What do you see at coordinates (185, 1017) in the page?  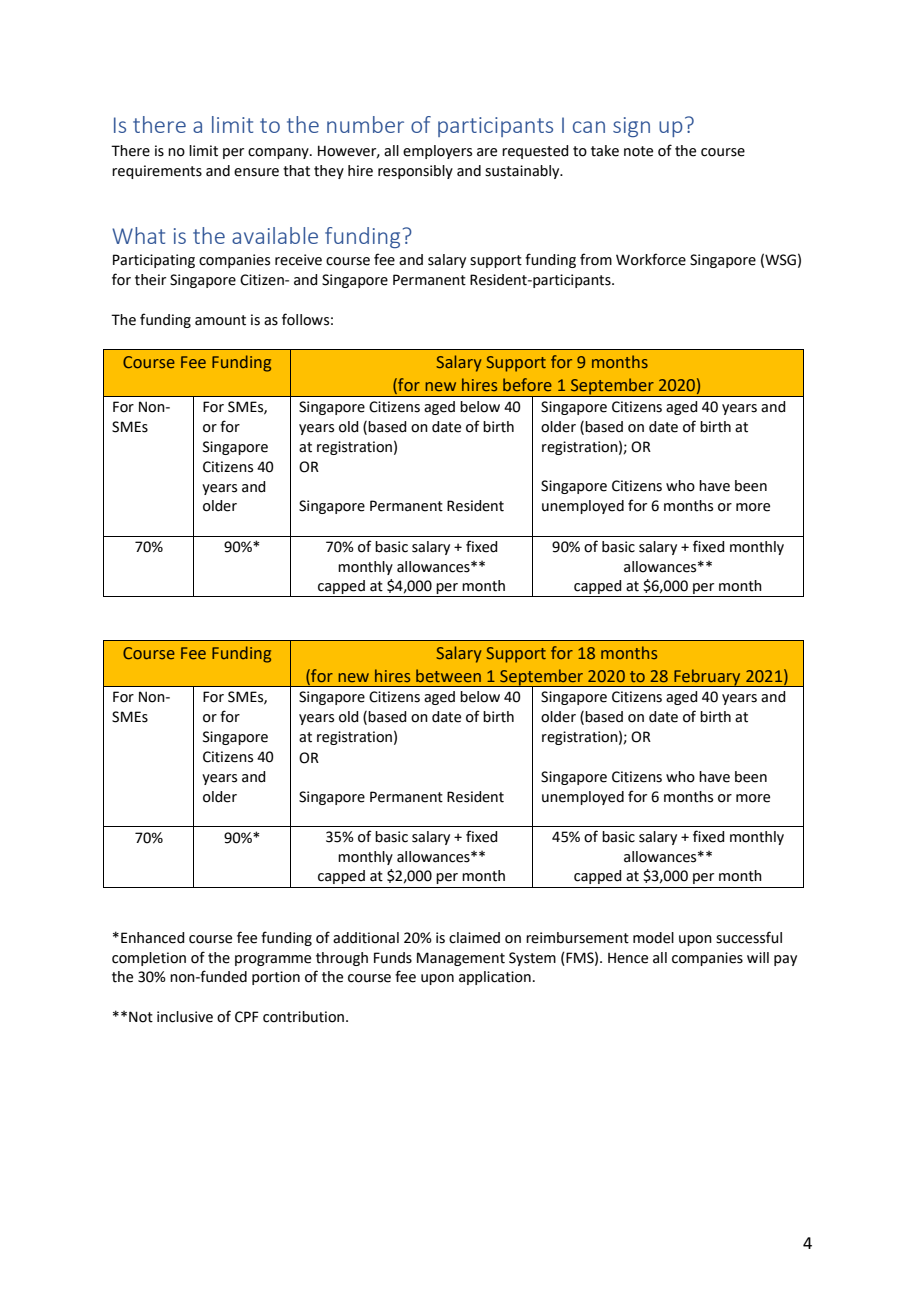 I see `inclusive` at bounding box center [185, 1017].
